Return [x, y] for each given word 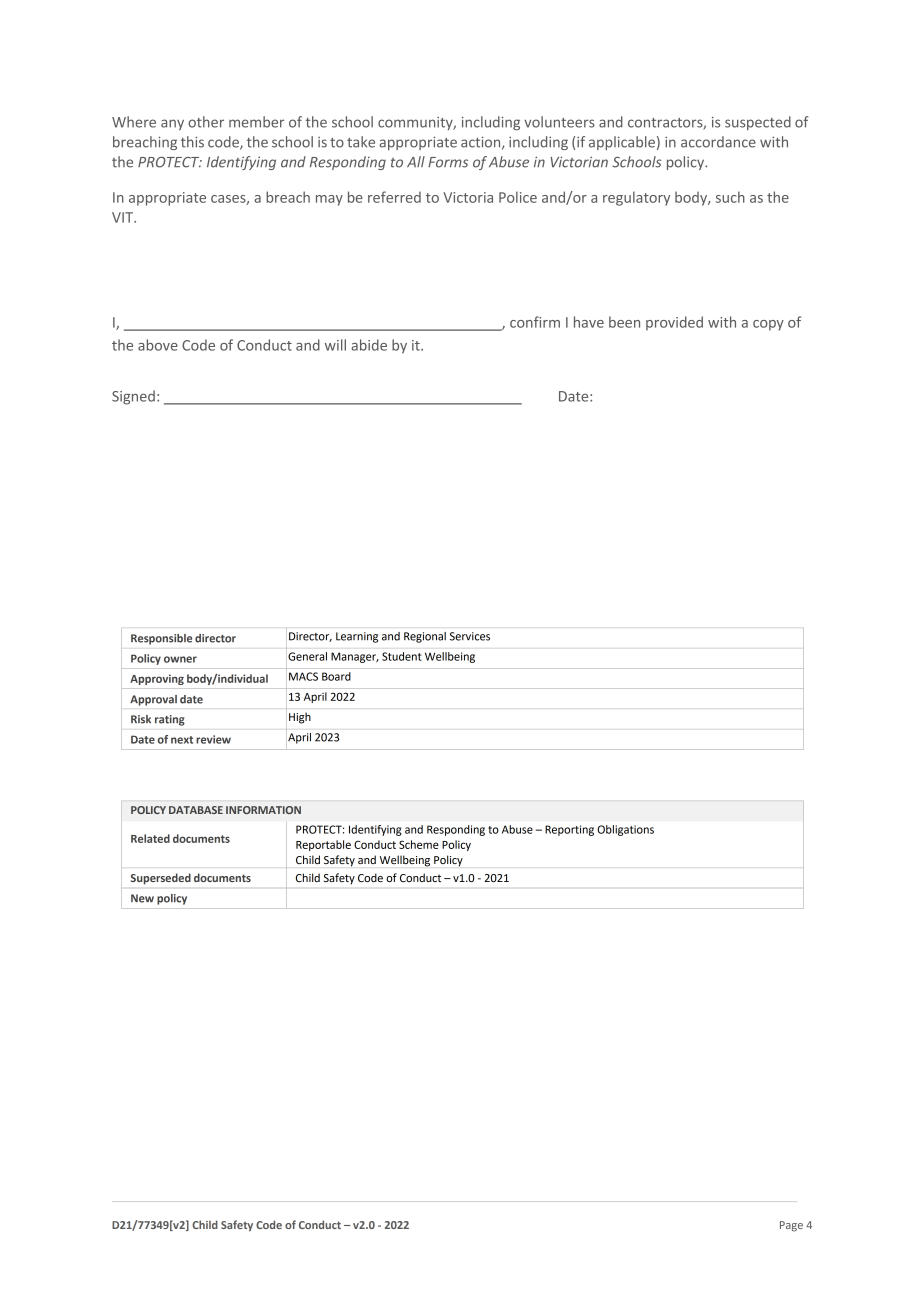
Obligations [625, 830]
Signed [133, 397]
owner [180, 659]
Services [470, 636]
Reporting [569, 830]
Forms [448, 162]
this [192, 142]
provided [674, 323]
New [142, 898]
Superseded [161, 879]
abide [369, 345]
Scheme [419, 844]
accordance [718, 142]
